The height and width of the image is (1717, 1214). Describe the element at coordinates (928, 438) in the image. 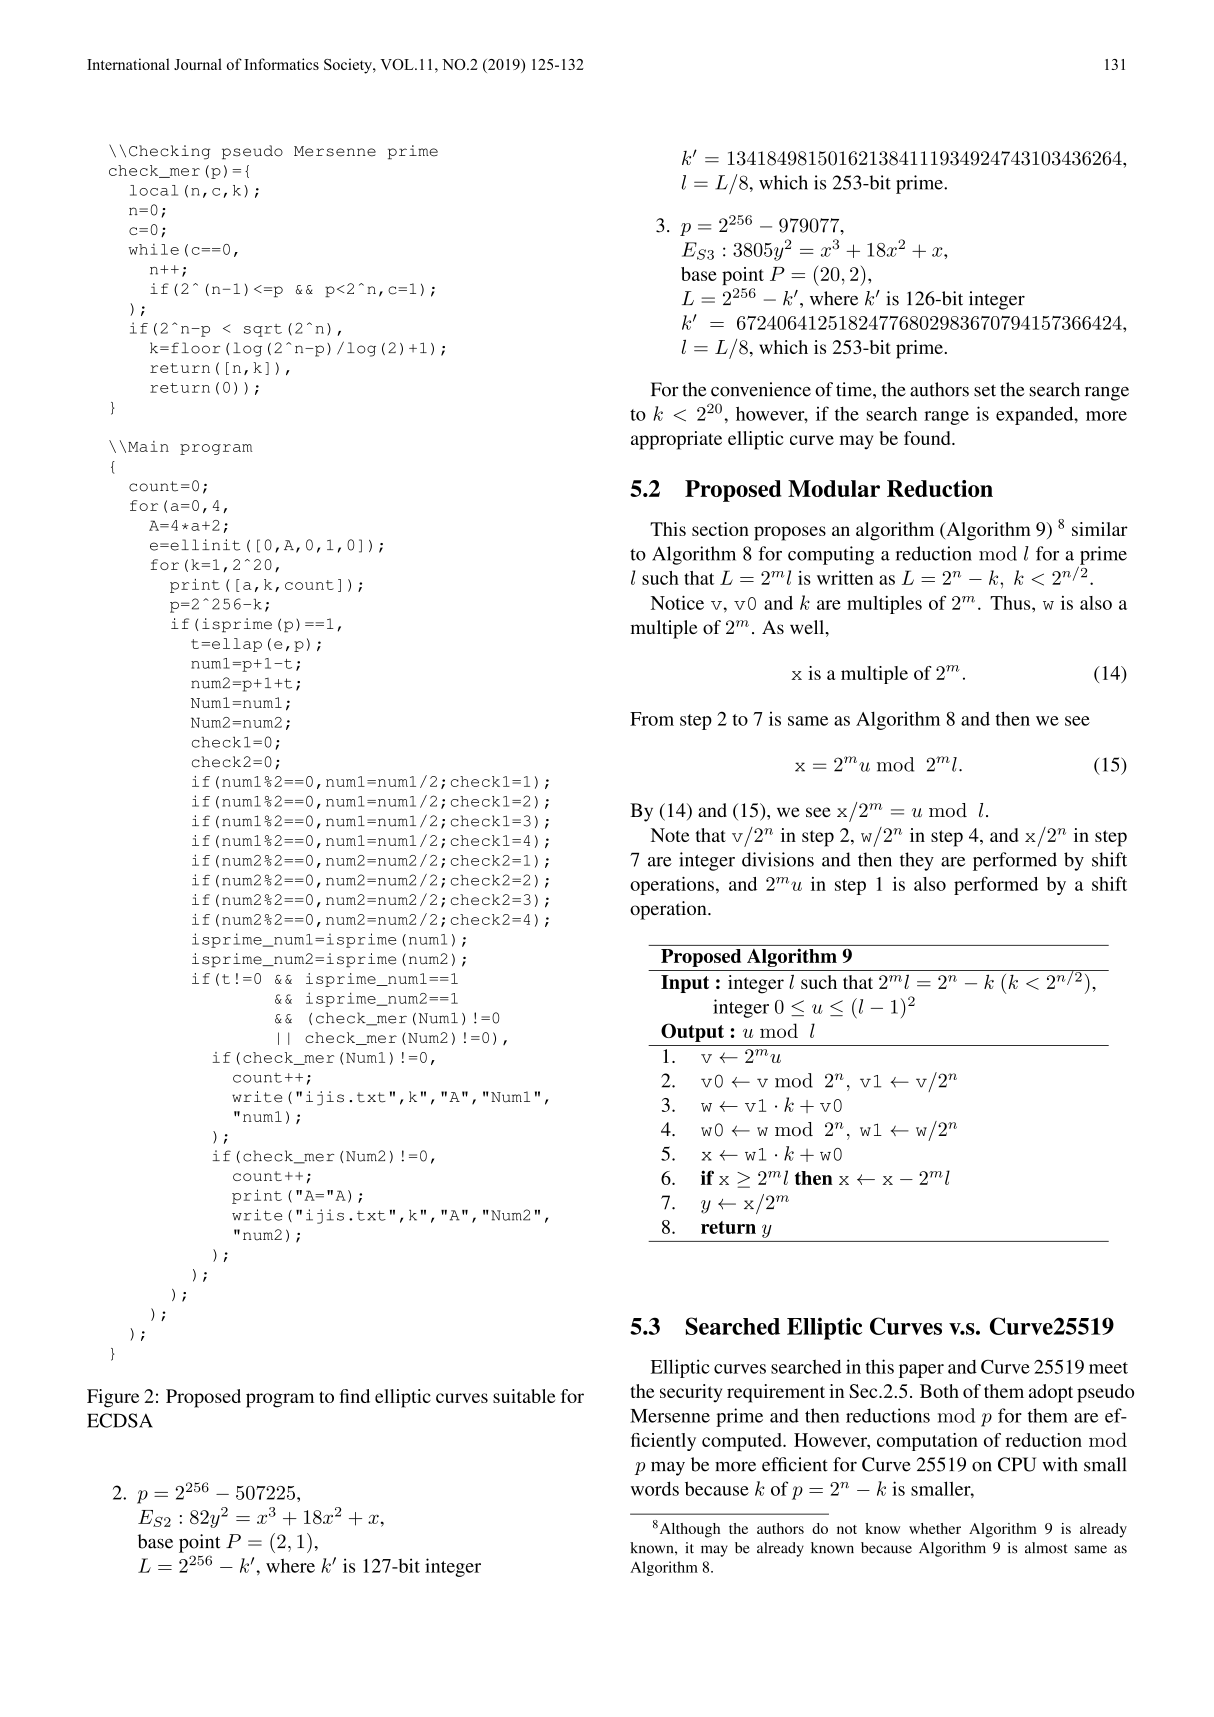

I see `found` at that location.
